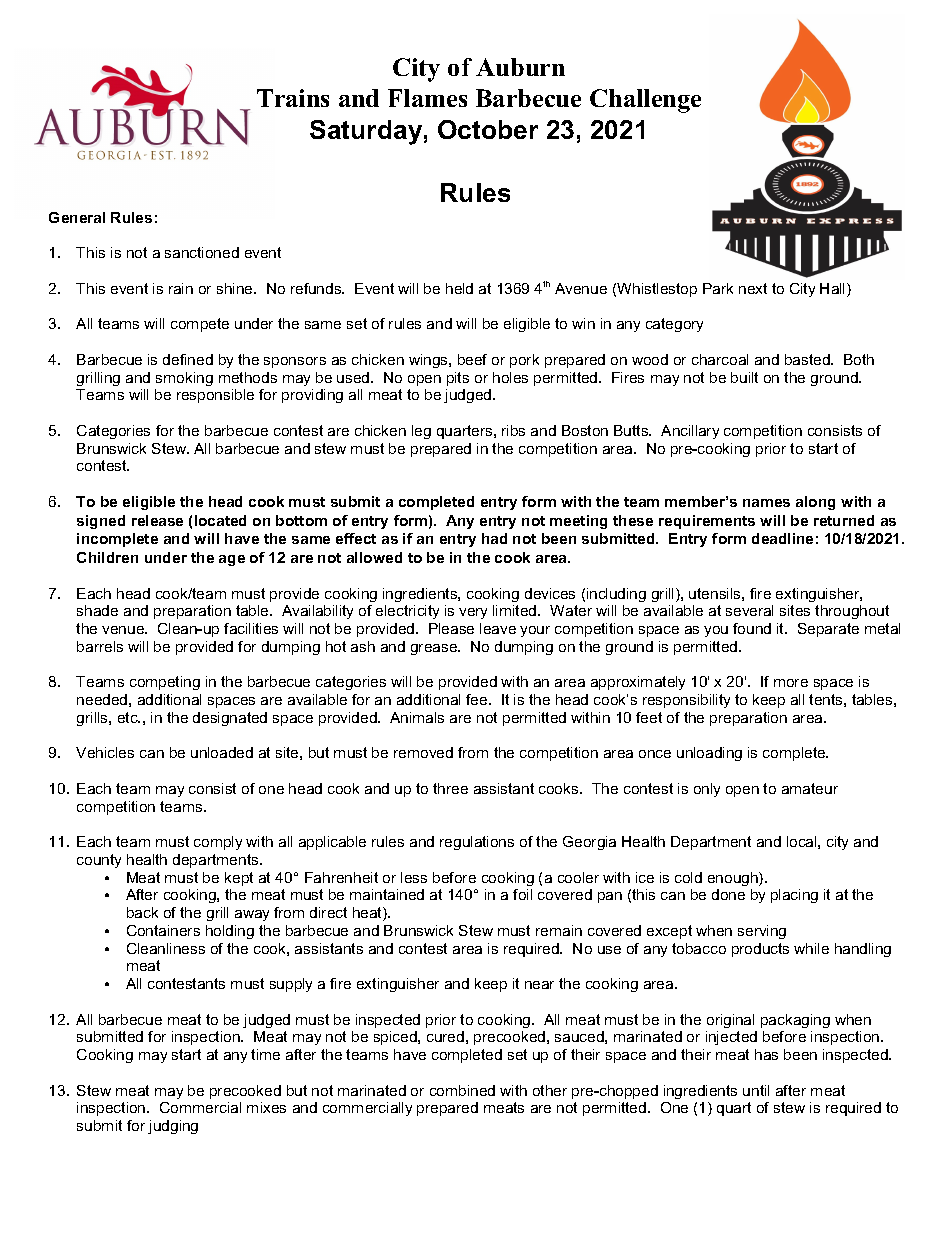 Image resolution: width=952 pixels, height=1233 pixels. Describe the element at coordinates (473, 613) in the image. I see `very` at that location.
